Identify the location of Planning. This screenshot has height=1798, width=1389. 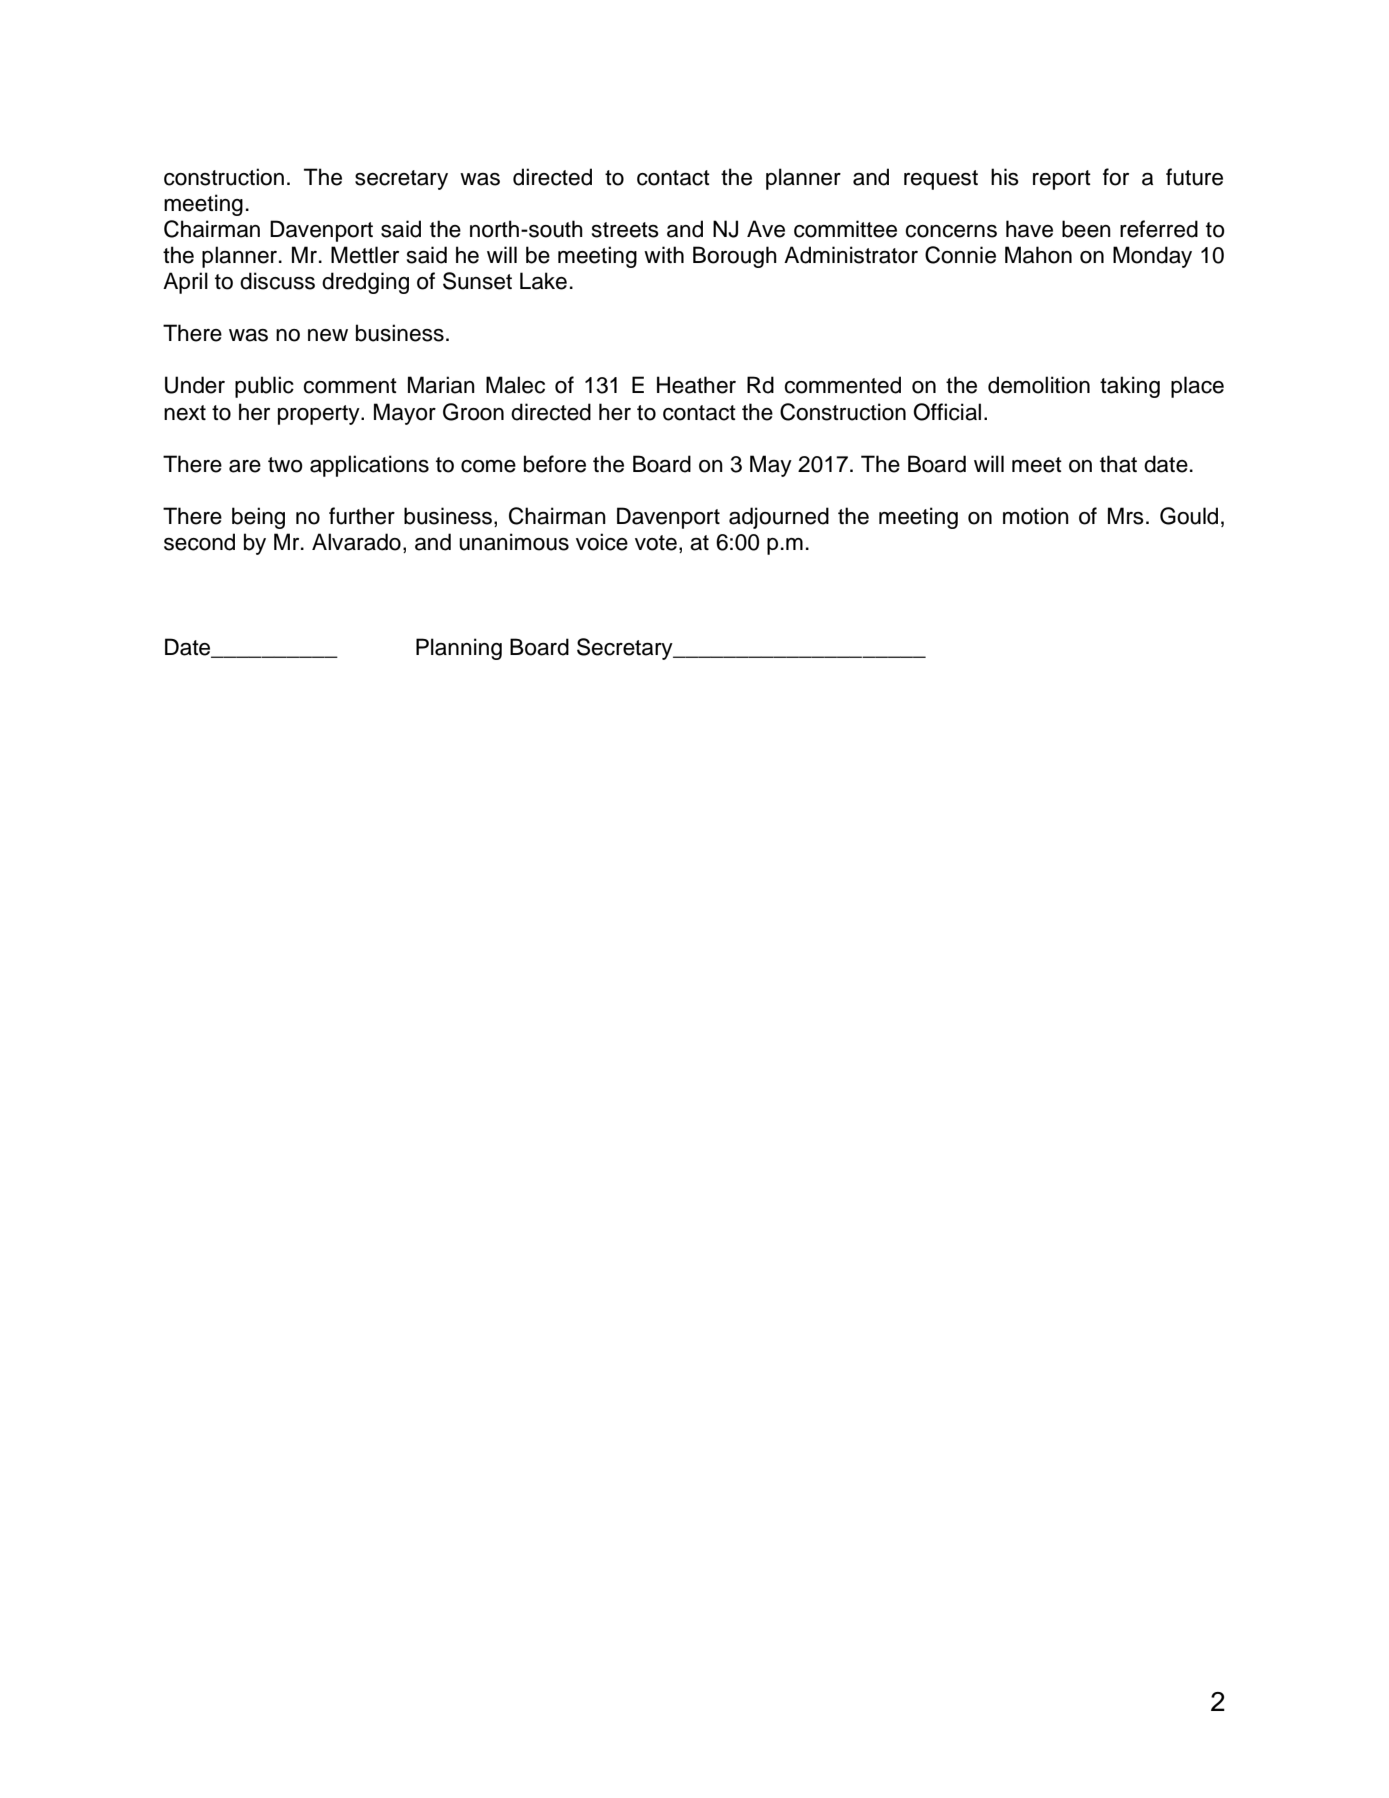
(459, 649).
